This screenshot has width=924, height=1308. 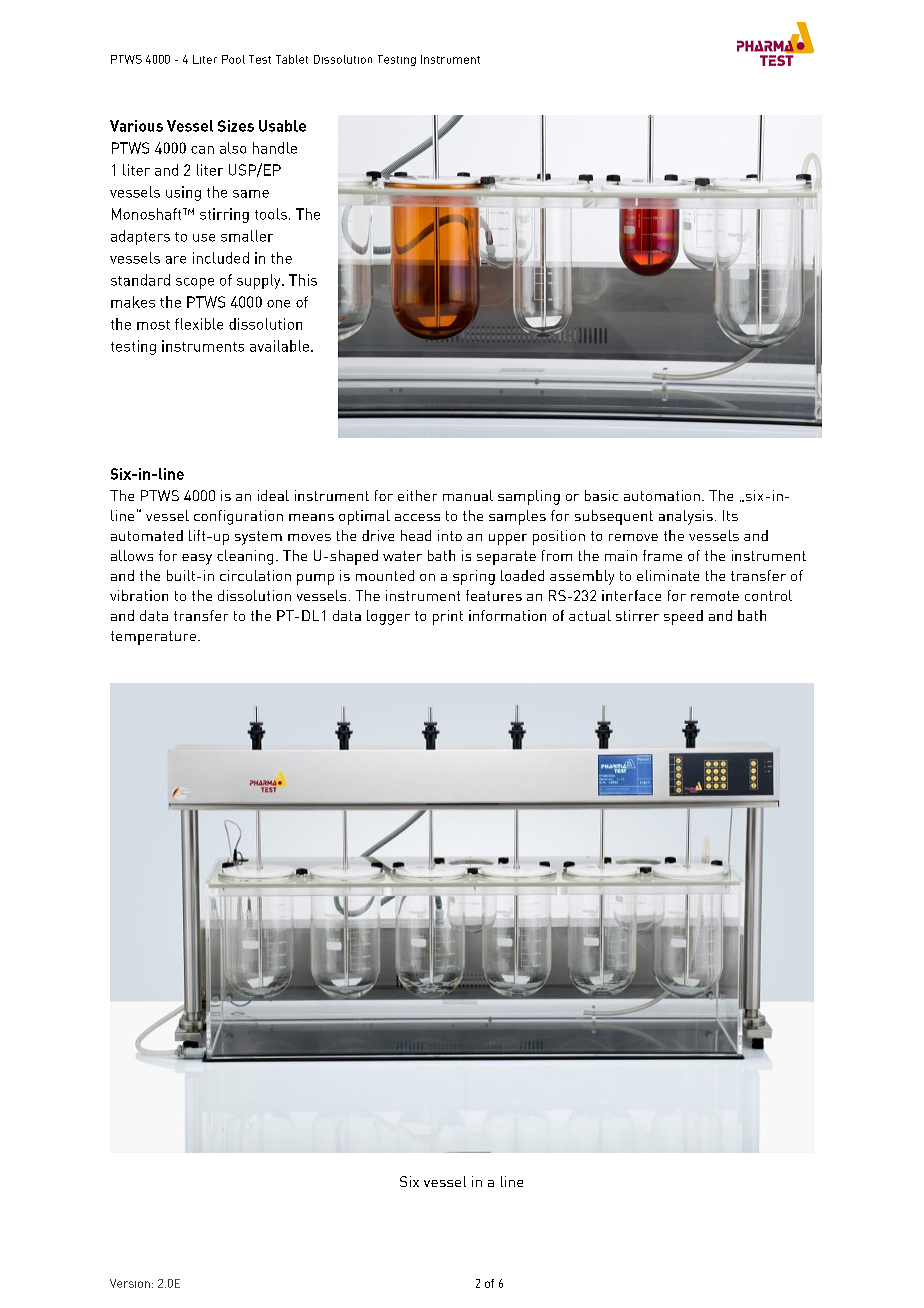 I want to click on Sizes, so click(x=236, y=126).
